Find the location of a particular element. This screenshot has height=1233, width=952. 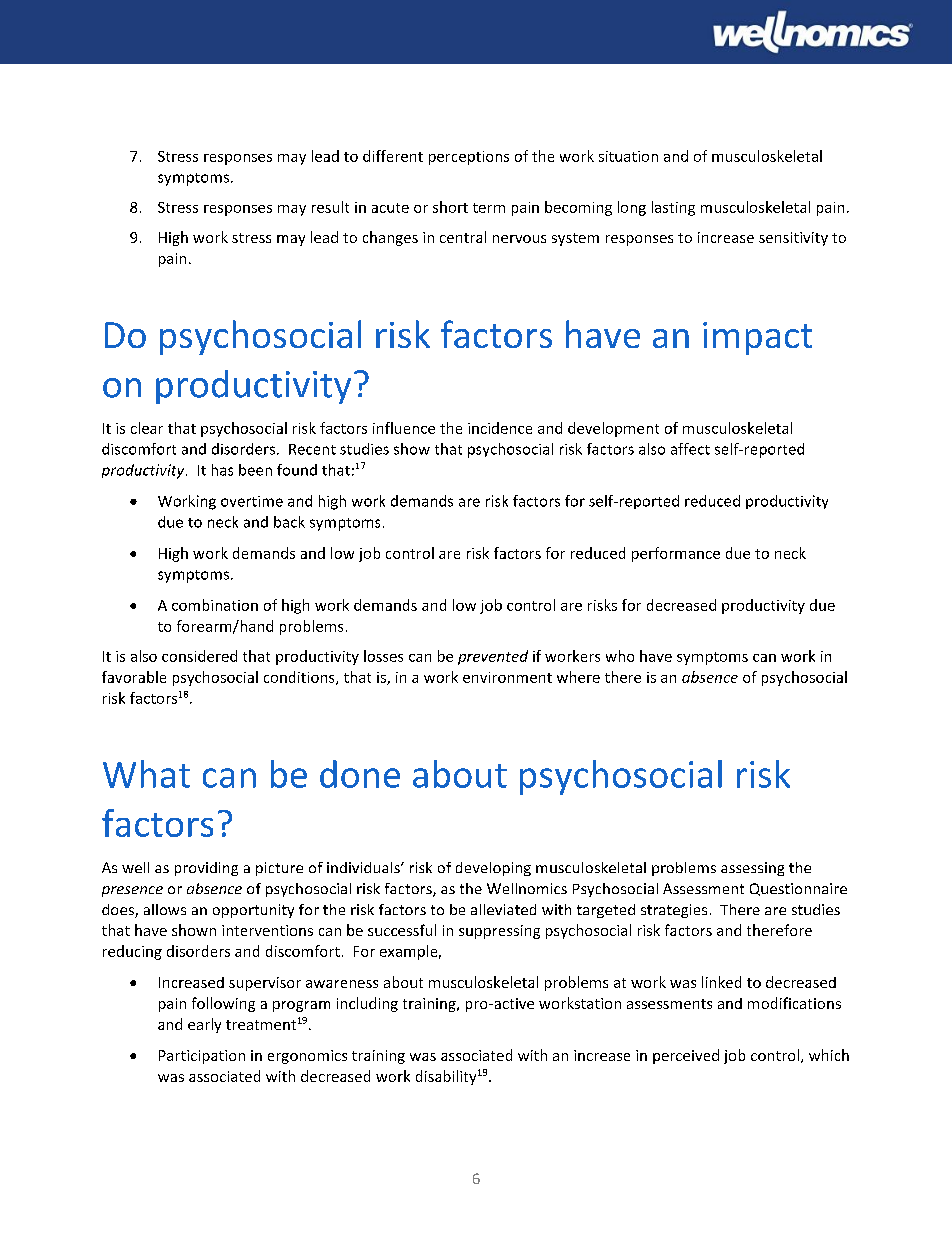

early is located at coordinates (204, 1025).
